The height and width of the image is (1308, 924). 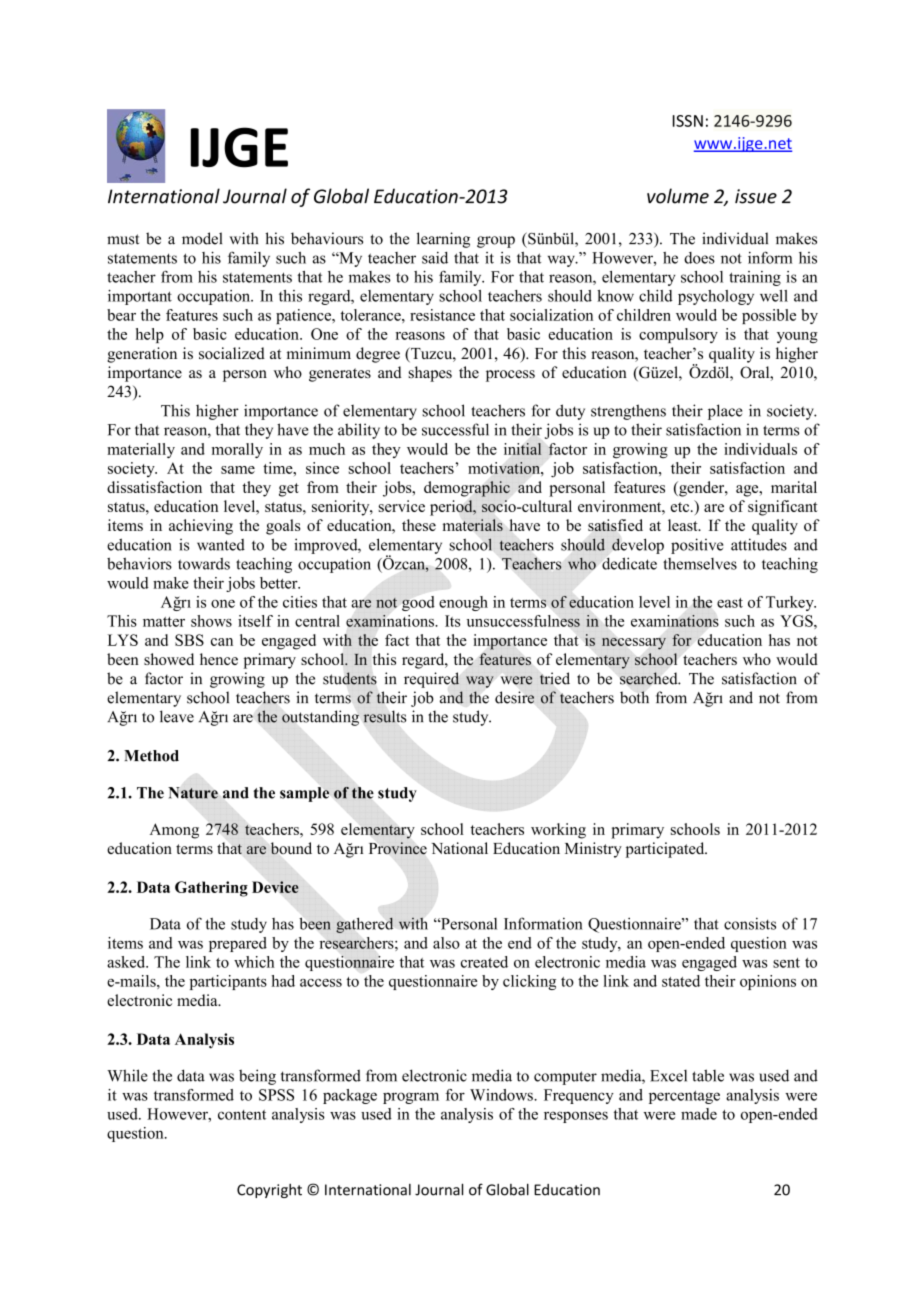 I want to click on model, so click(x=202, y=238).
